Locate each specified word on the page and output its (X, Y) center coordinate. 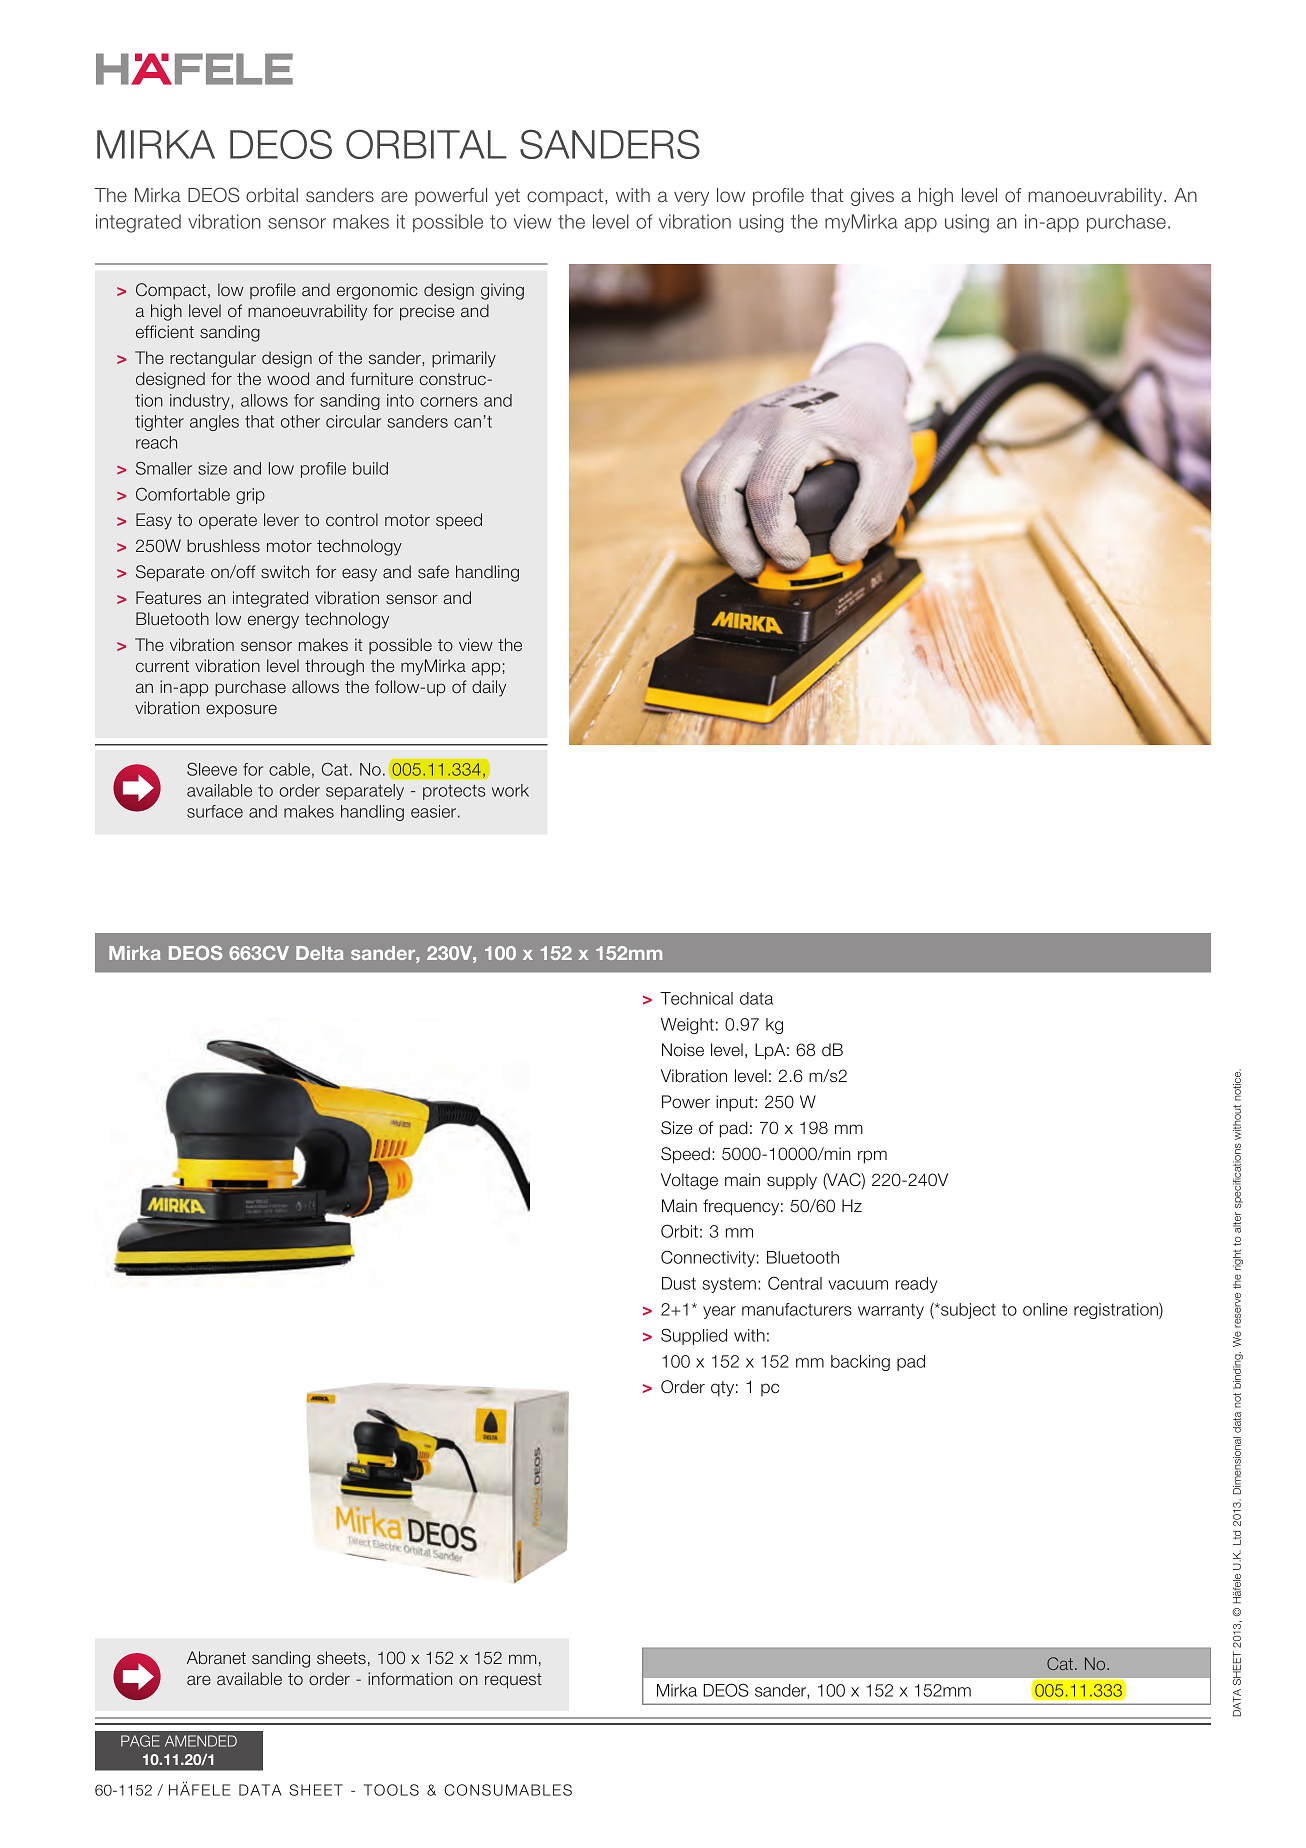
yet (507, 197)
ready (916, 1285)
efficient (165, 331)
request (513, 1681)
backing (860, 1363)
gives (872, 197)
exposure (241, 711)
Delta (319, 953)
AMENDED (201, 1741)
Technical (696, 998)
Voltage (689, 1181)
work (510, 790)
